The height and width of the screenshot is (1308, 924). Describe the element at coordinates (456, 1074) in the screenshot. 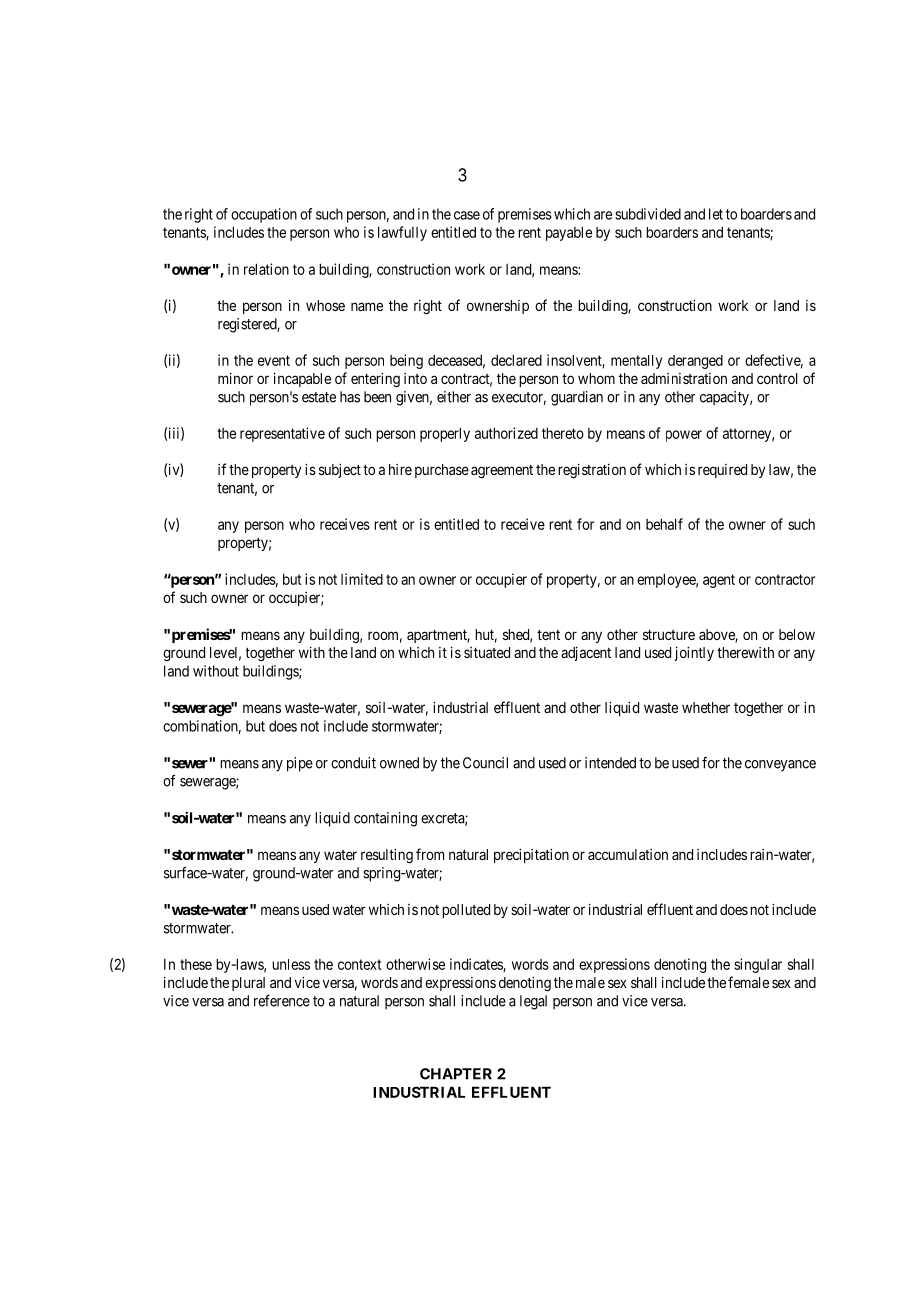

I see `CHAPTER` at that location.
